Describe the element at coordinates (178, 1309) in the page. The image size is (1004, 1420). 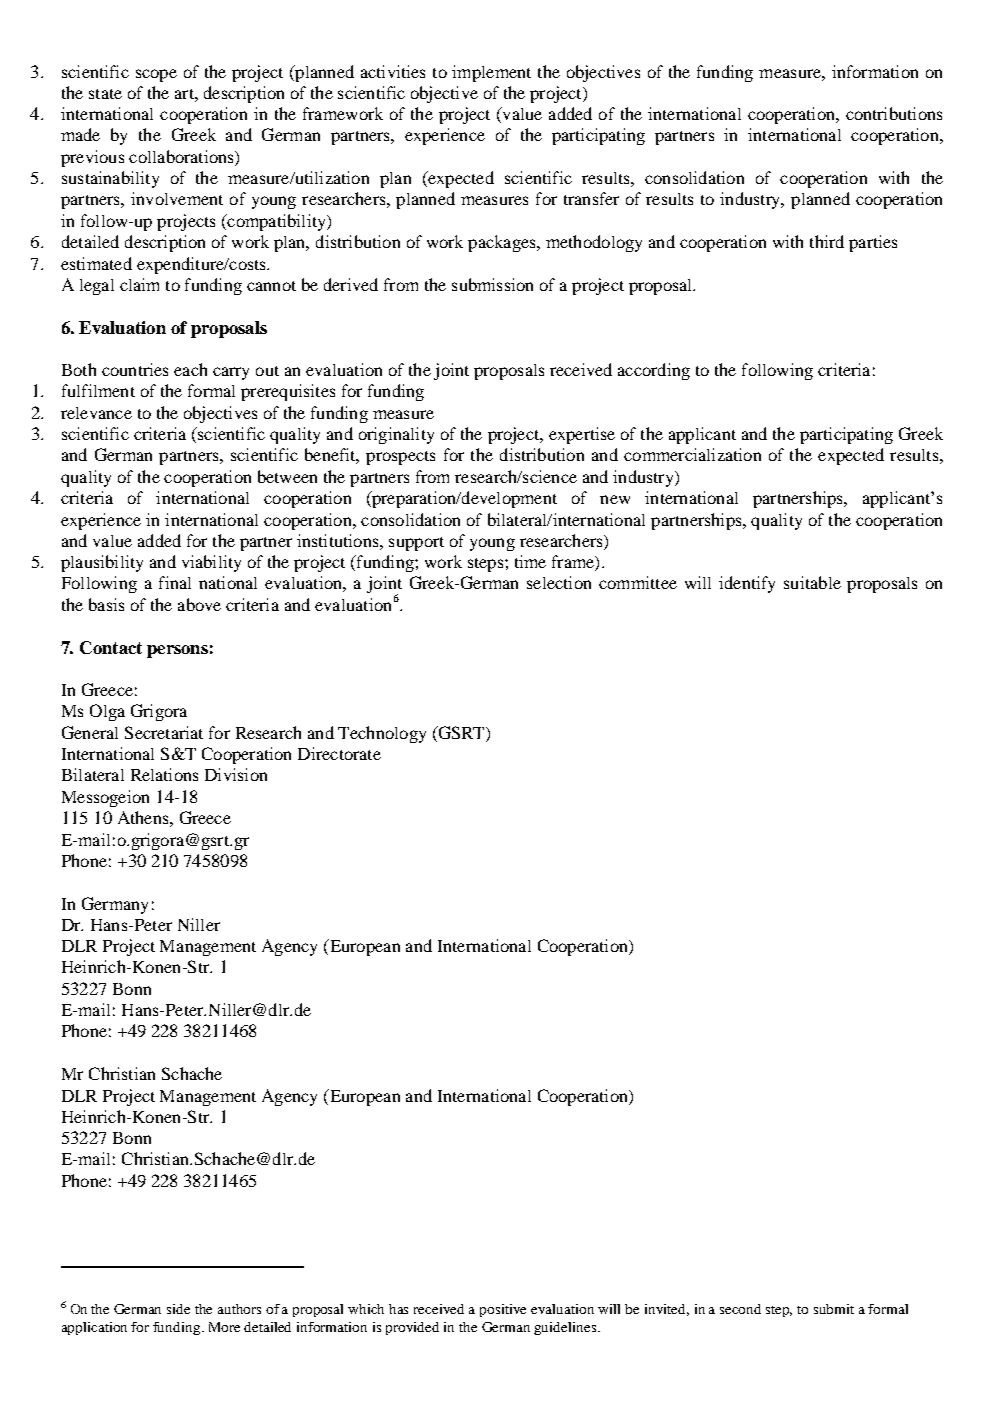
I see `side` at that location.
